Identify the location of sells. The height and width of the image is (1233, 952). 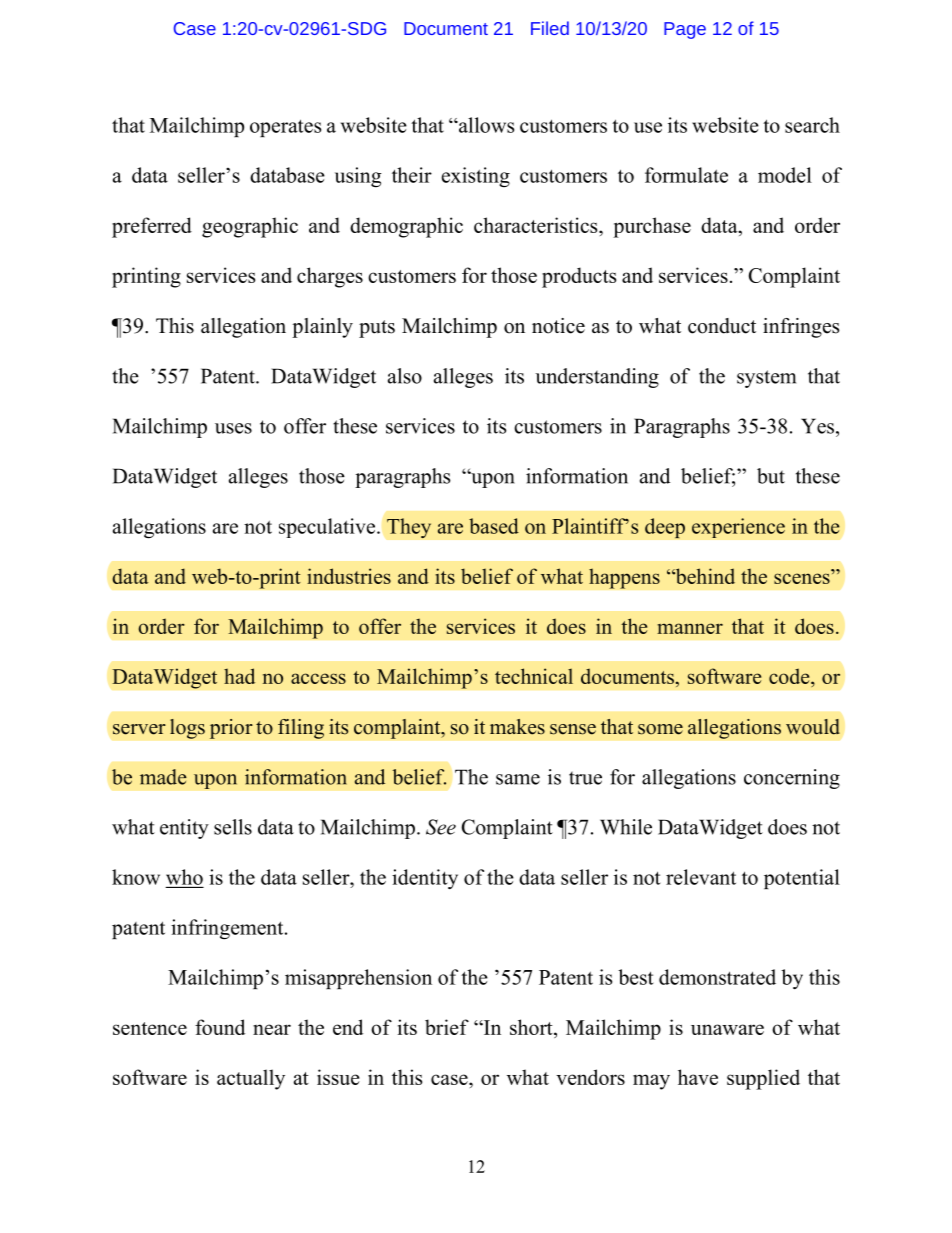
(233, 827).
